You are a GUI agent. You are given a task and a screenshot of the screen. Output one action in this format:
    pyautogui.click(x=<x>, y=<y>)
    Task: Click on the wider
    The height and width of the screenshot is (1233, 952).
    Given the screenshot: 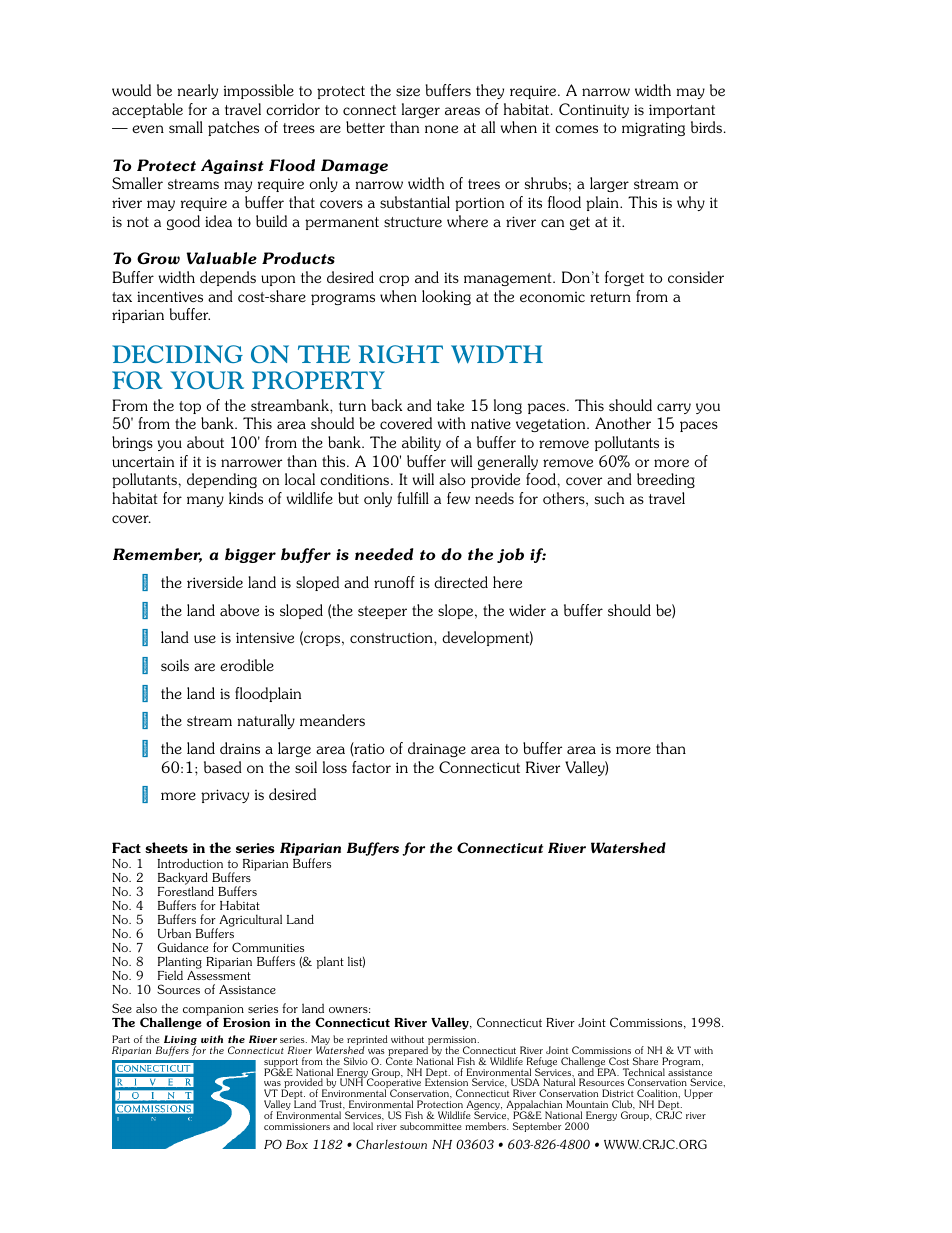 What is the action you would take?
    pyautogui.click(x=527, y=610)
